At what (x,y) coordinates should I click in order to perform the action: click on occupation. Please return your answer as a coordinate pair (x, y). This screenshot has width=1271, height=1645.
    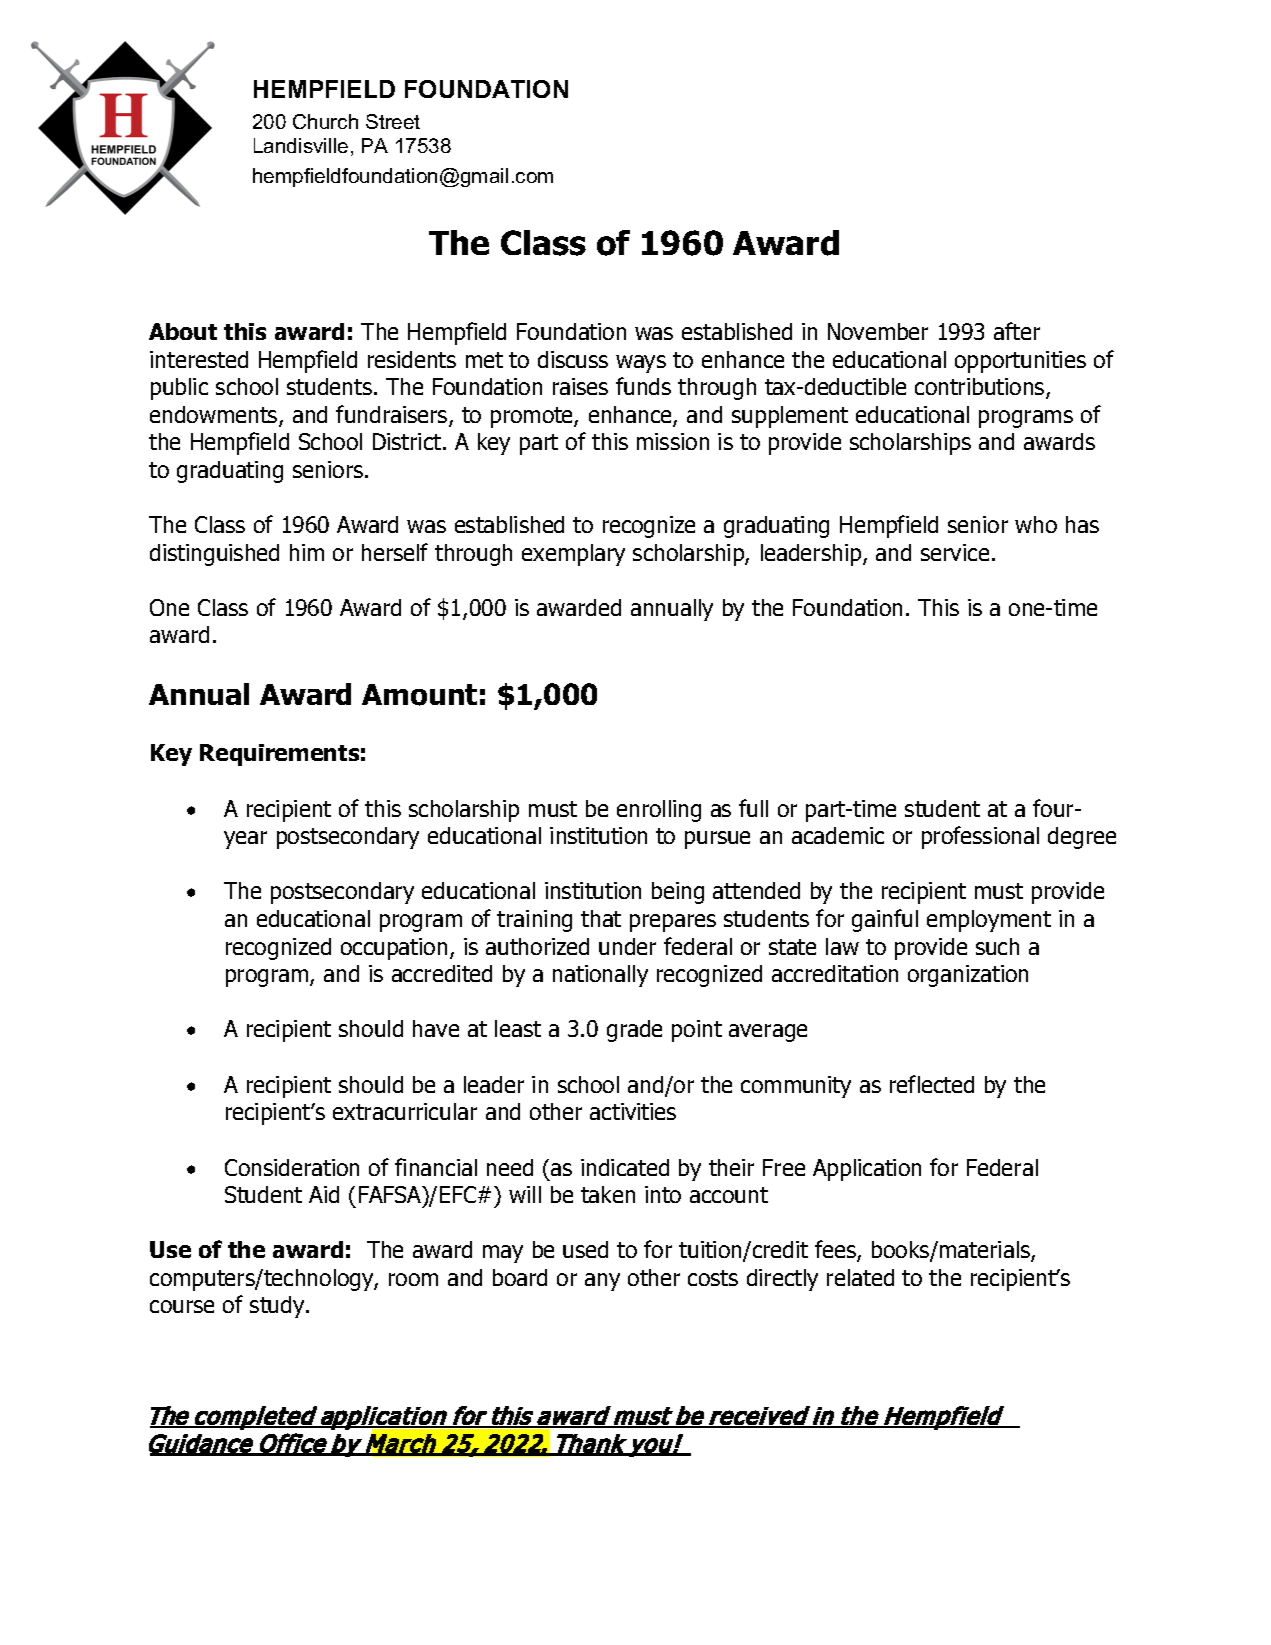
    Looking at the image, I should click on (394, 949).
